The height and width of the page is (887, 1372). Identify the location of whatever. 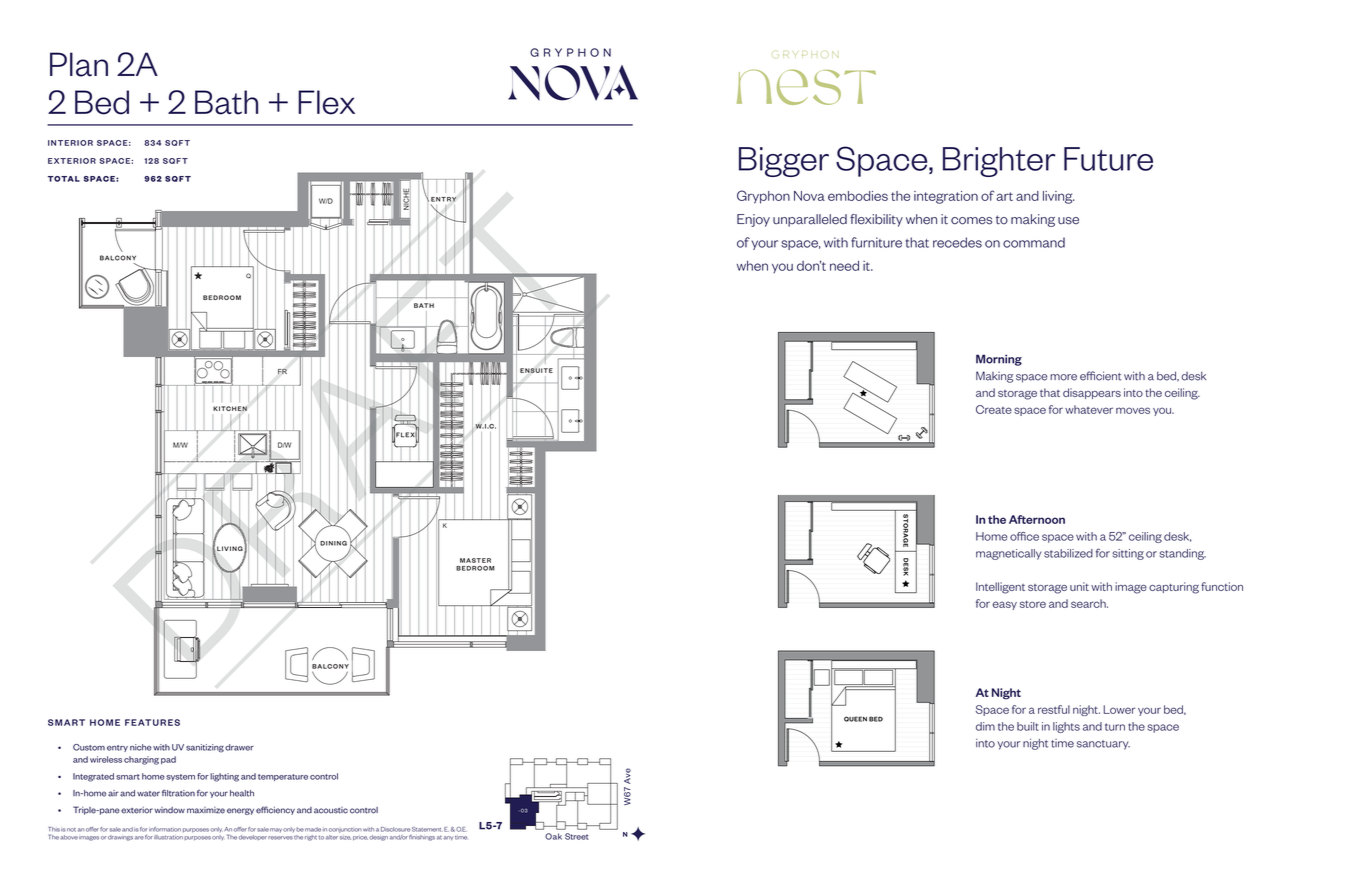
(1089, 409).
